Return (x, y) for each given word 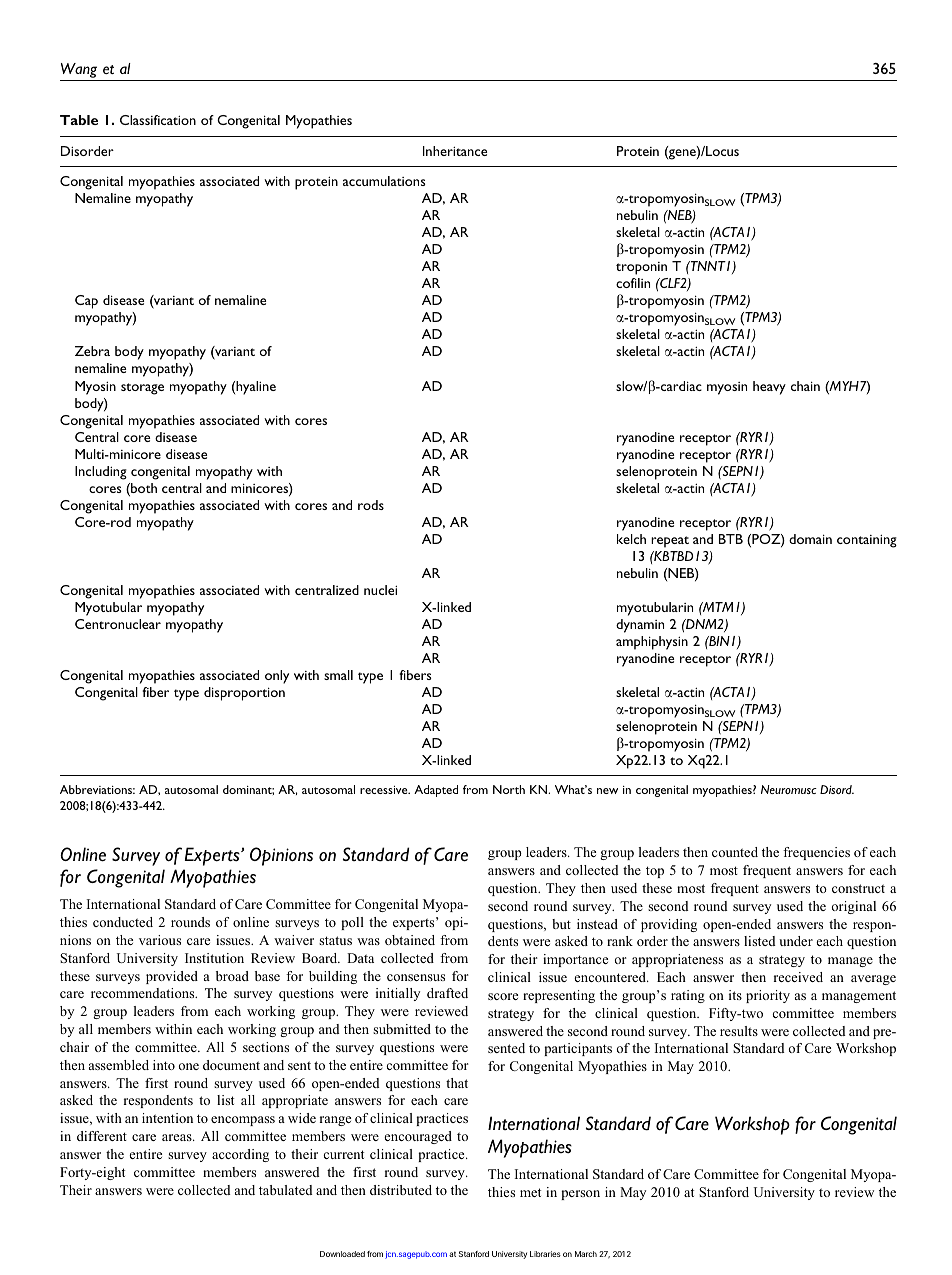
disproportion (244, 694)
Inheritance (455, 151)
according (240, 1155)
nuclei (380, 590)
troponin (641, 268)
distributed (401, 1190)
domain (810, 539)
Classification (158, 120)
